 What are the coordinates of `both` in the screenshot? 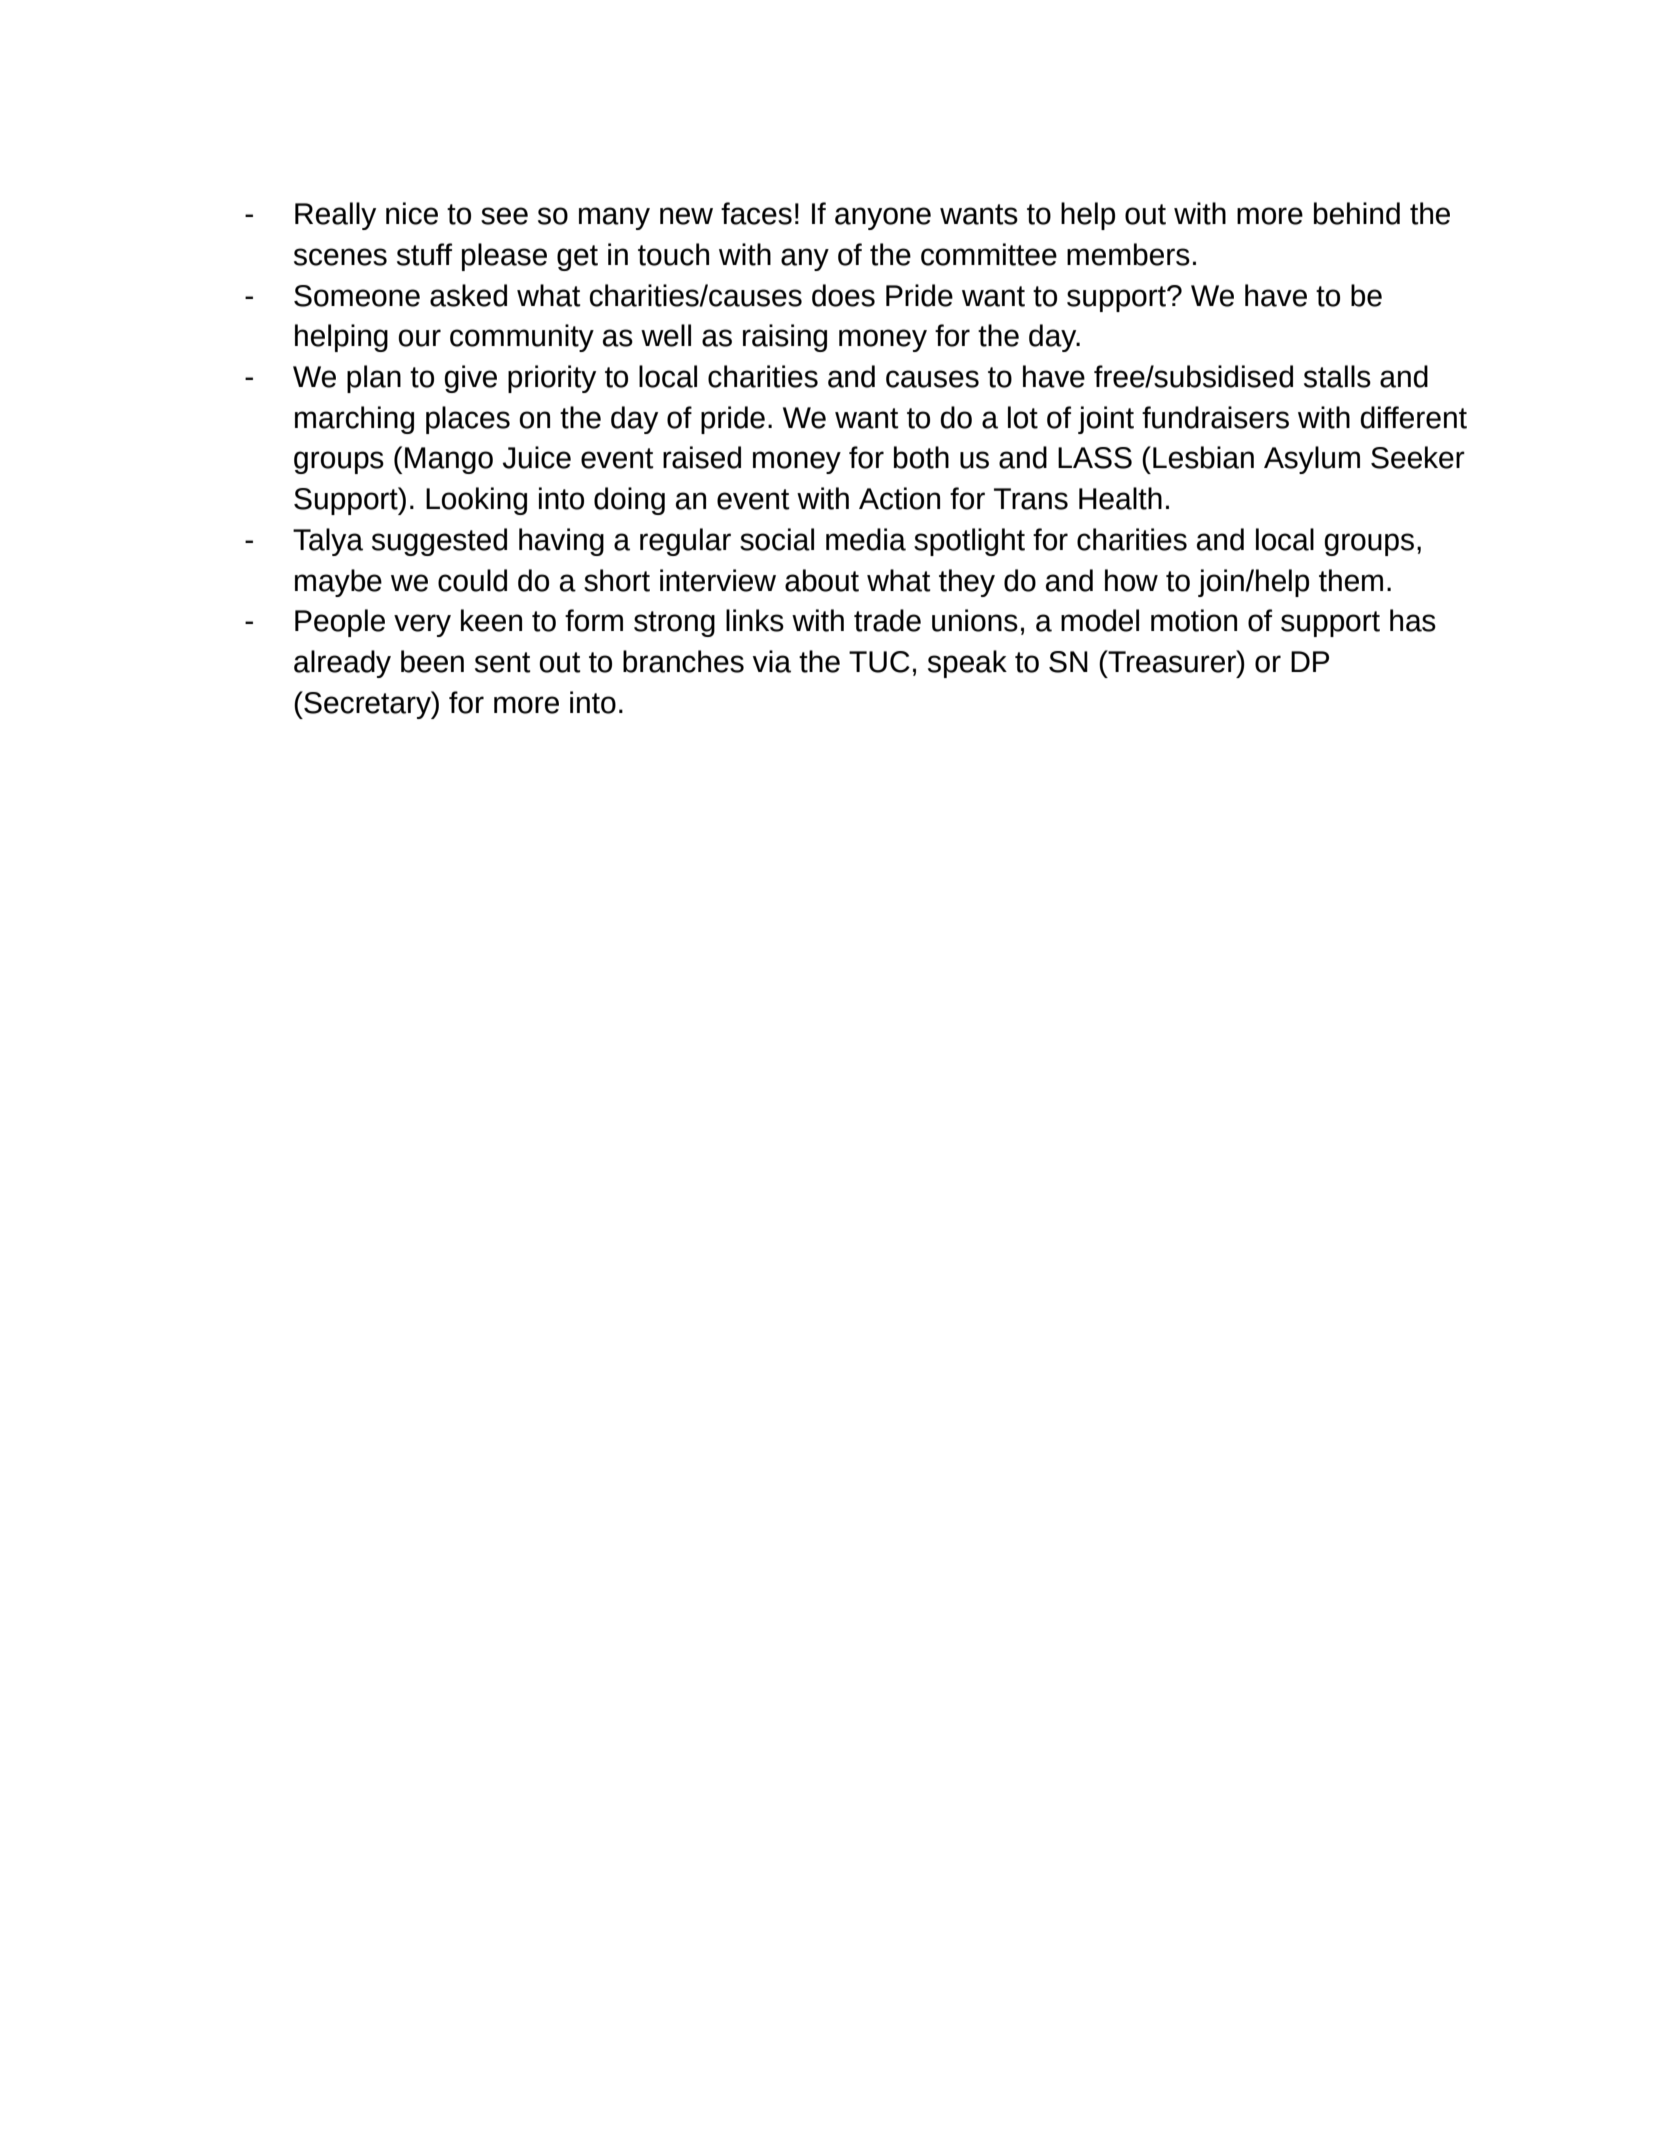 It's located at (921, 457).
